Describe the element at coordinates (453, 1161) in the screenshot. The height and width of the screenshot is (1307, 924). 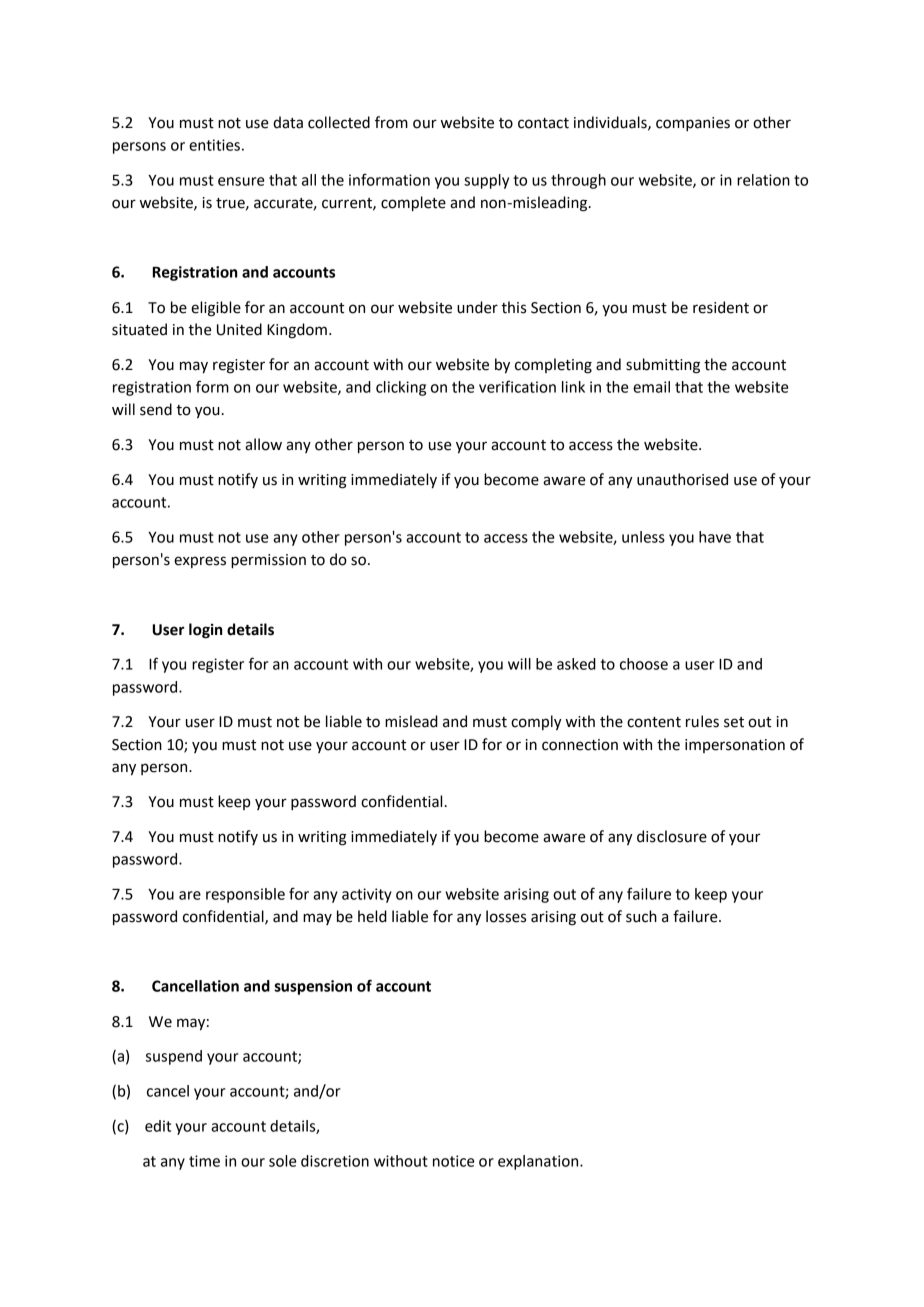
I see `notice` at that location.
